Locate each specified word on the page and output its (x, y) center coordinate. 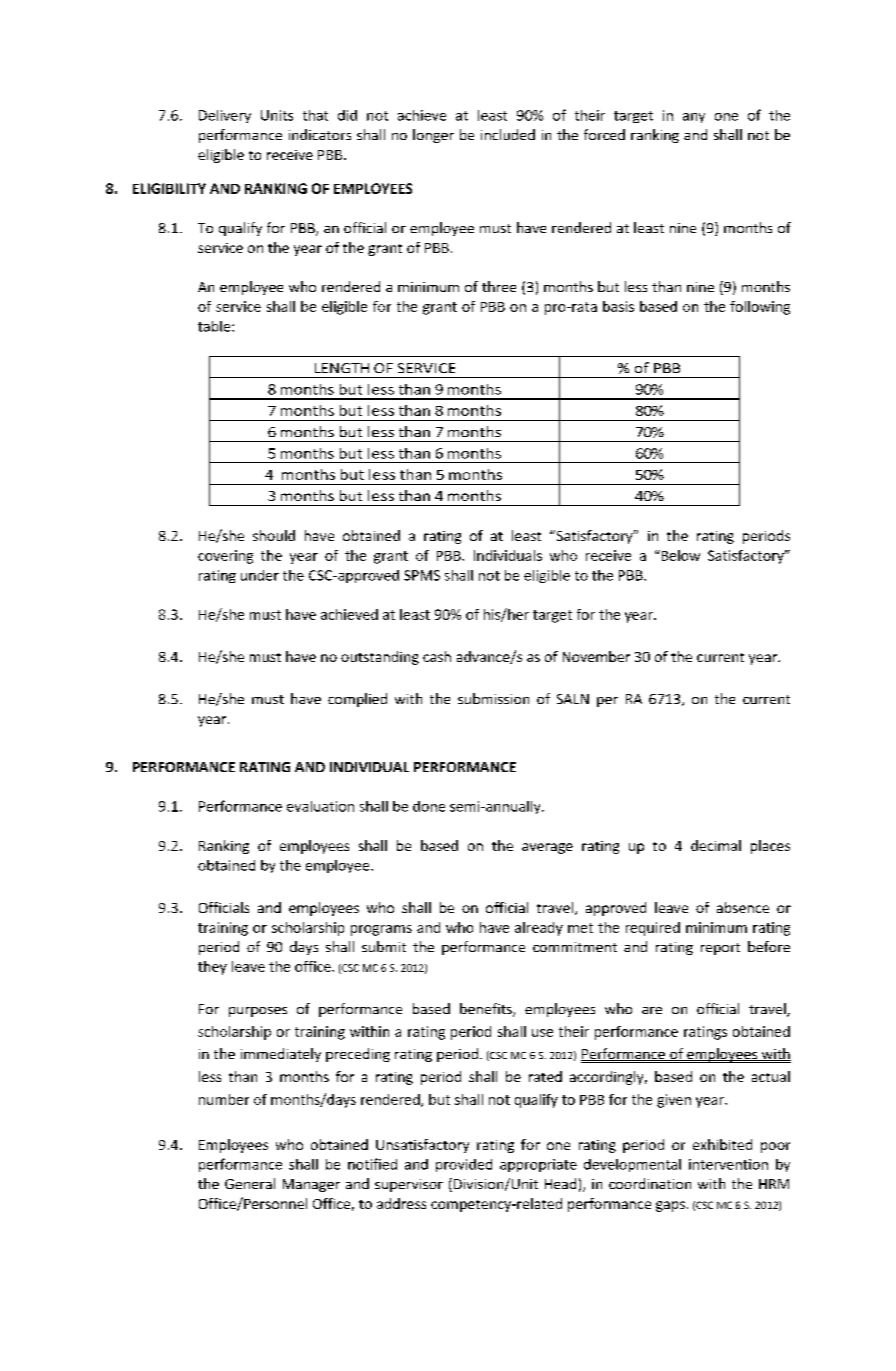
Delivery (225, 116)
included (508, 134)
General (250, 1183)
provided (464, 1165)
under (260, 575)
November (596, 656)
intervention (728, 1164)
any (694, 118)
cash (437, 656)
